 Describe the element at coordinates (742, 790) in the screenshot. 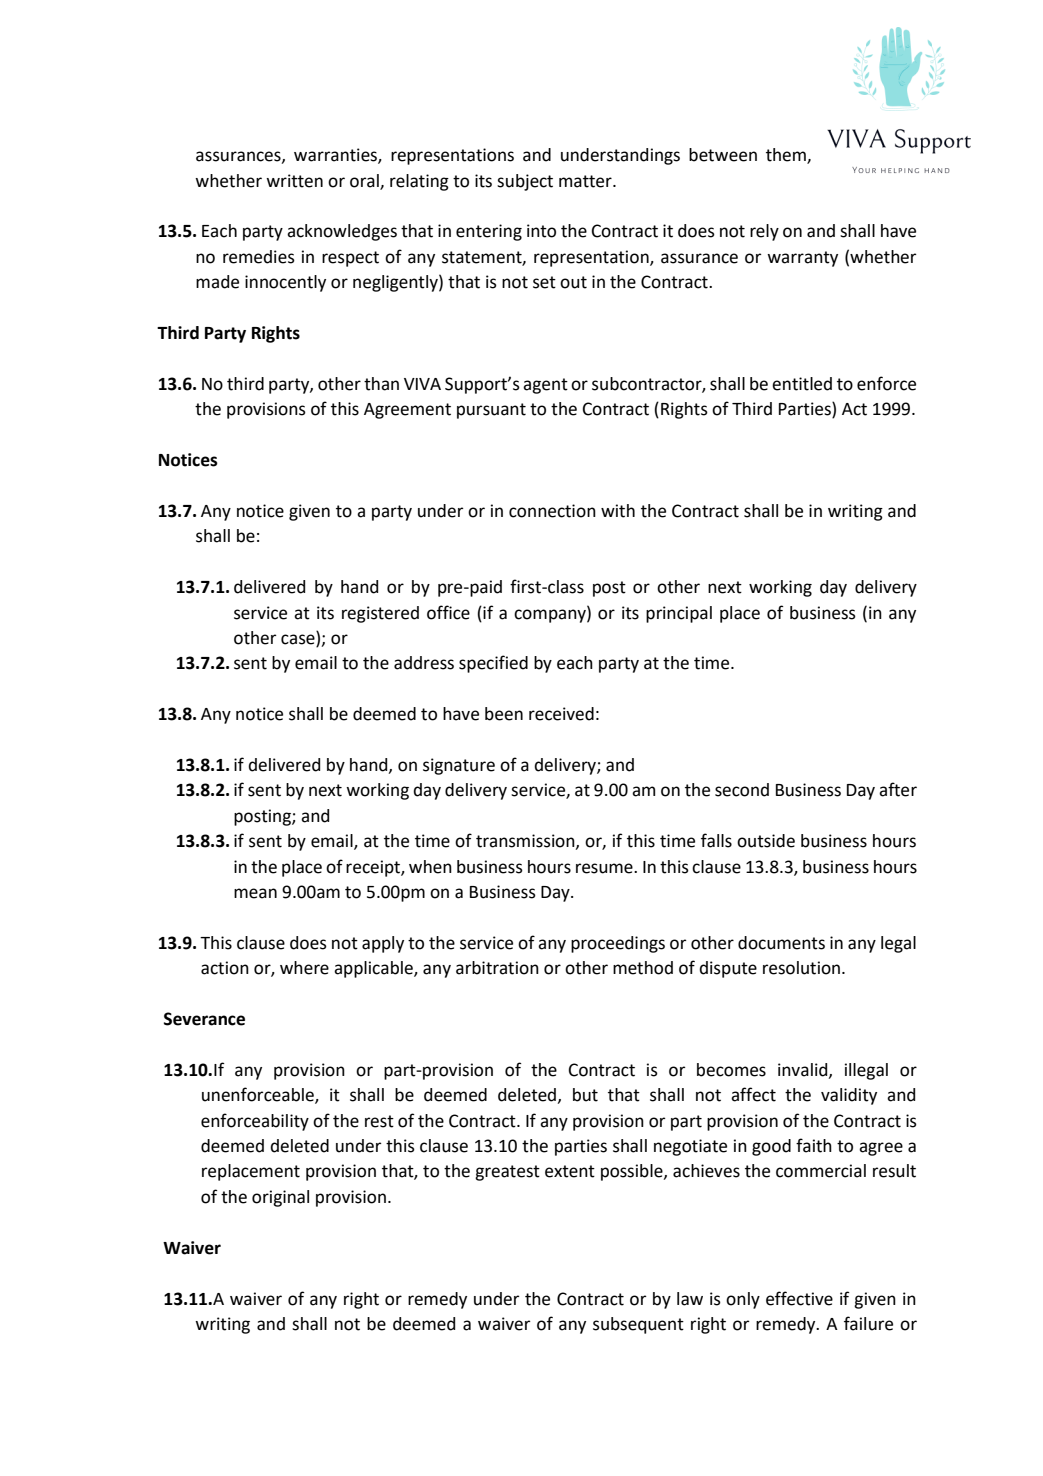

I see `second` at that location.
